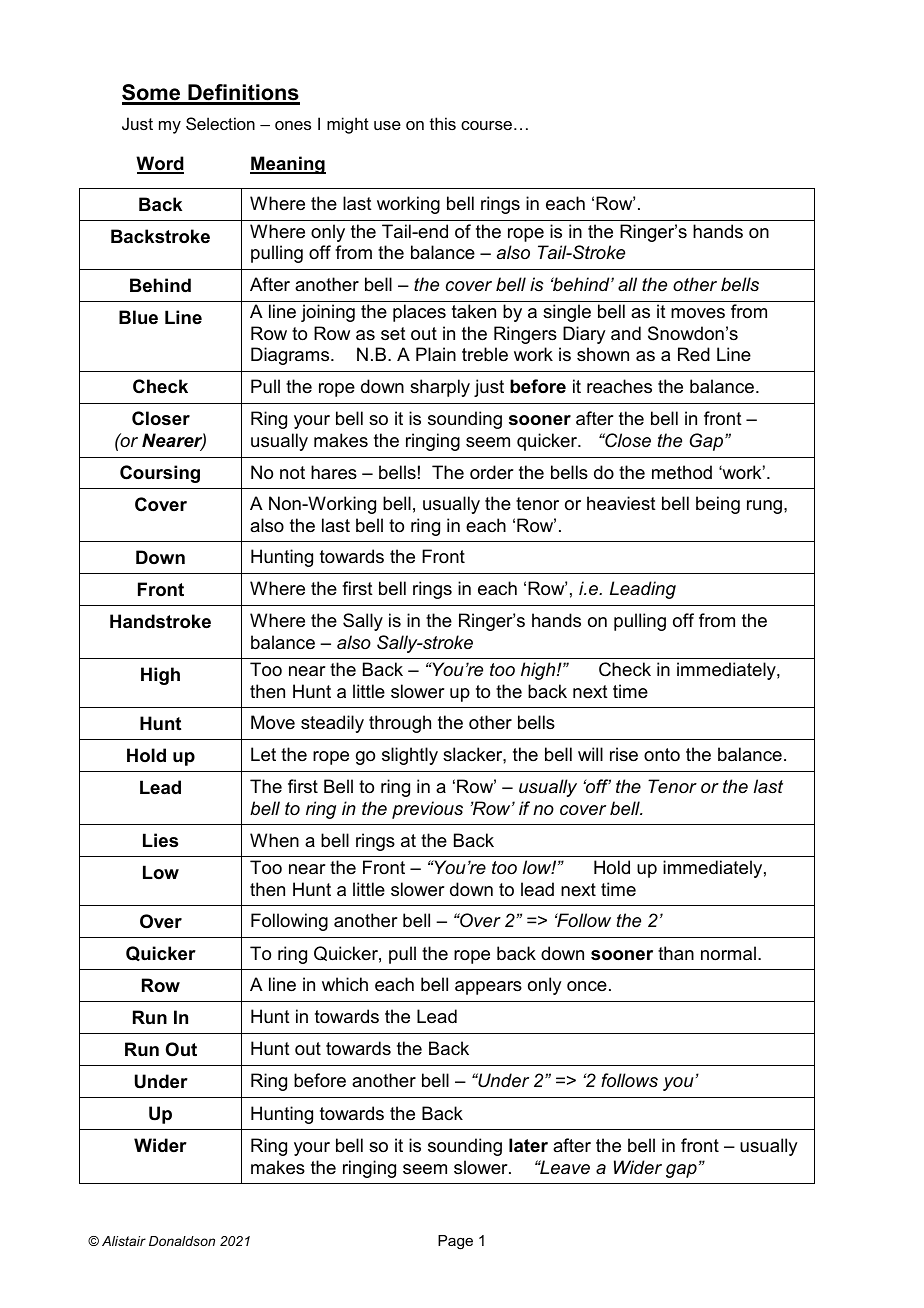 This page has width=924, height=1308. I want to click on than, so click(676, 953).
